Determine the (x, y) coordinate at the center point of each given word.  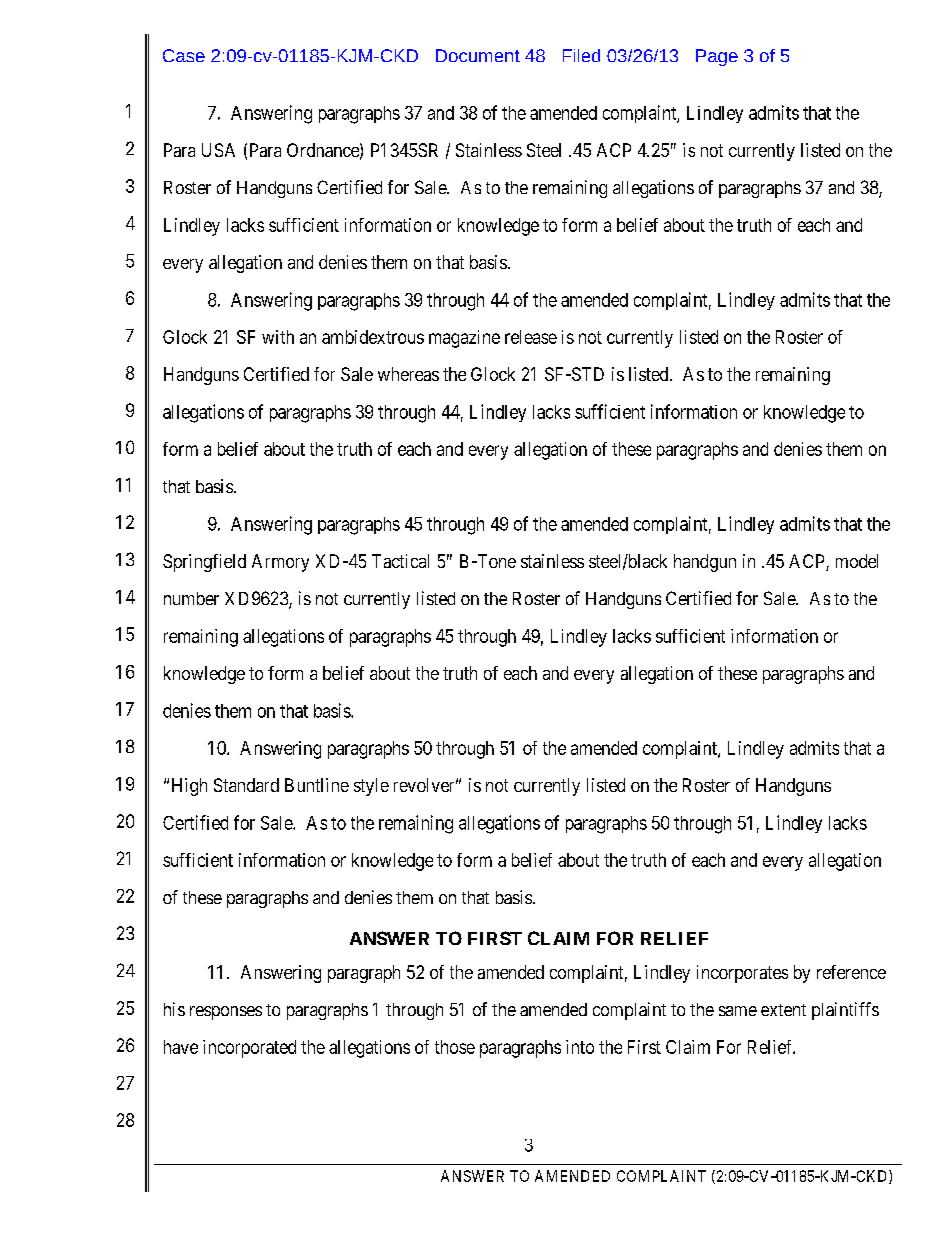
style (371, 787)
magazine (464, 339)
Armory (280, 563)
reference (851, 972)
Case (184, 55)
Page (717, 57)
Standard (246, 785)
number (191, 598)
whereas (408, 374)
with (278, 337)
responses (226, 1013)
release (531, 337)
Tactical (400, 561)
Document (478, 55)
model (857, 561)
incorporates (742, 974)
